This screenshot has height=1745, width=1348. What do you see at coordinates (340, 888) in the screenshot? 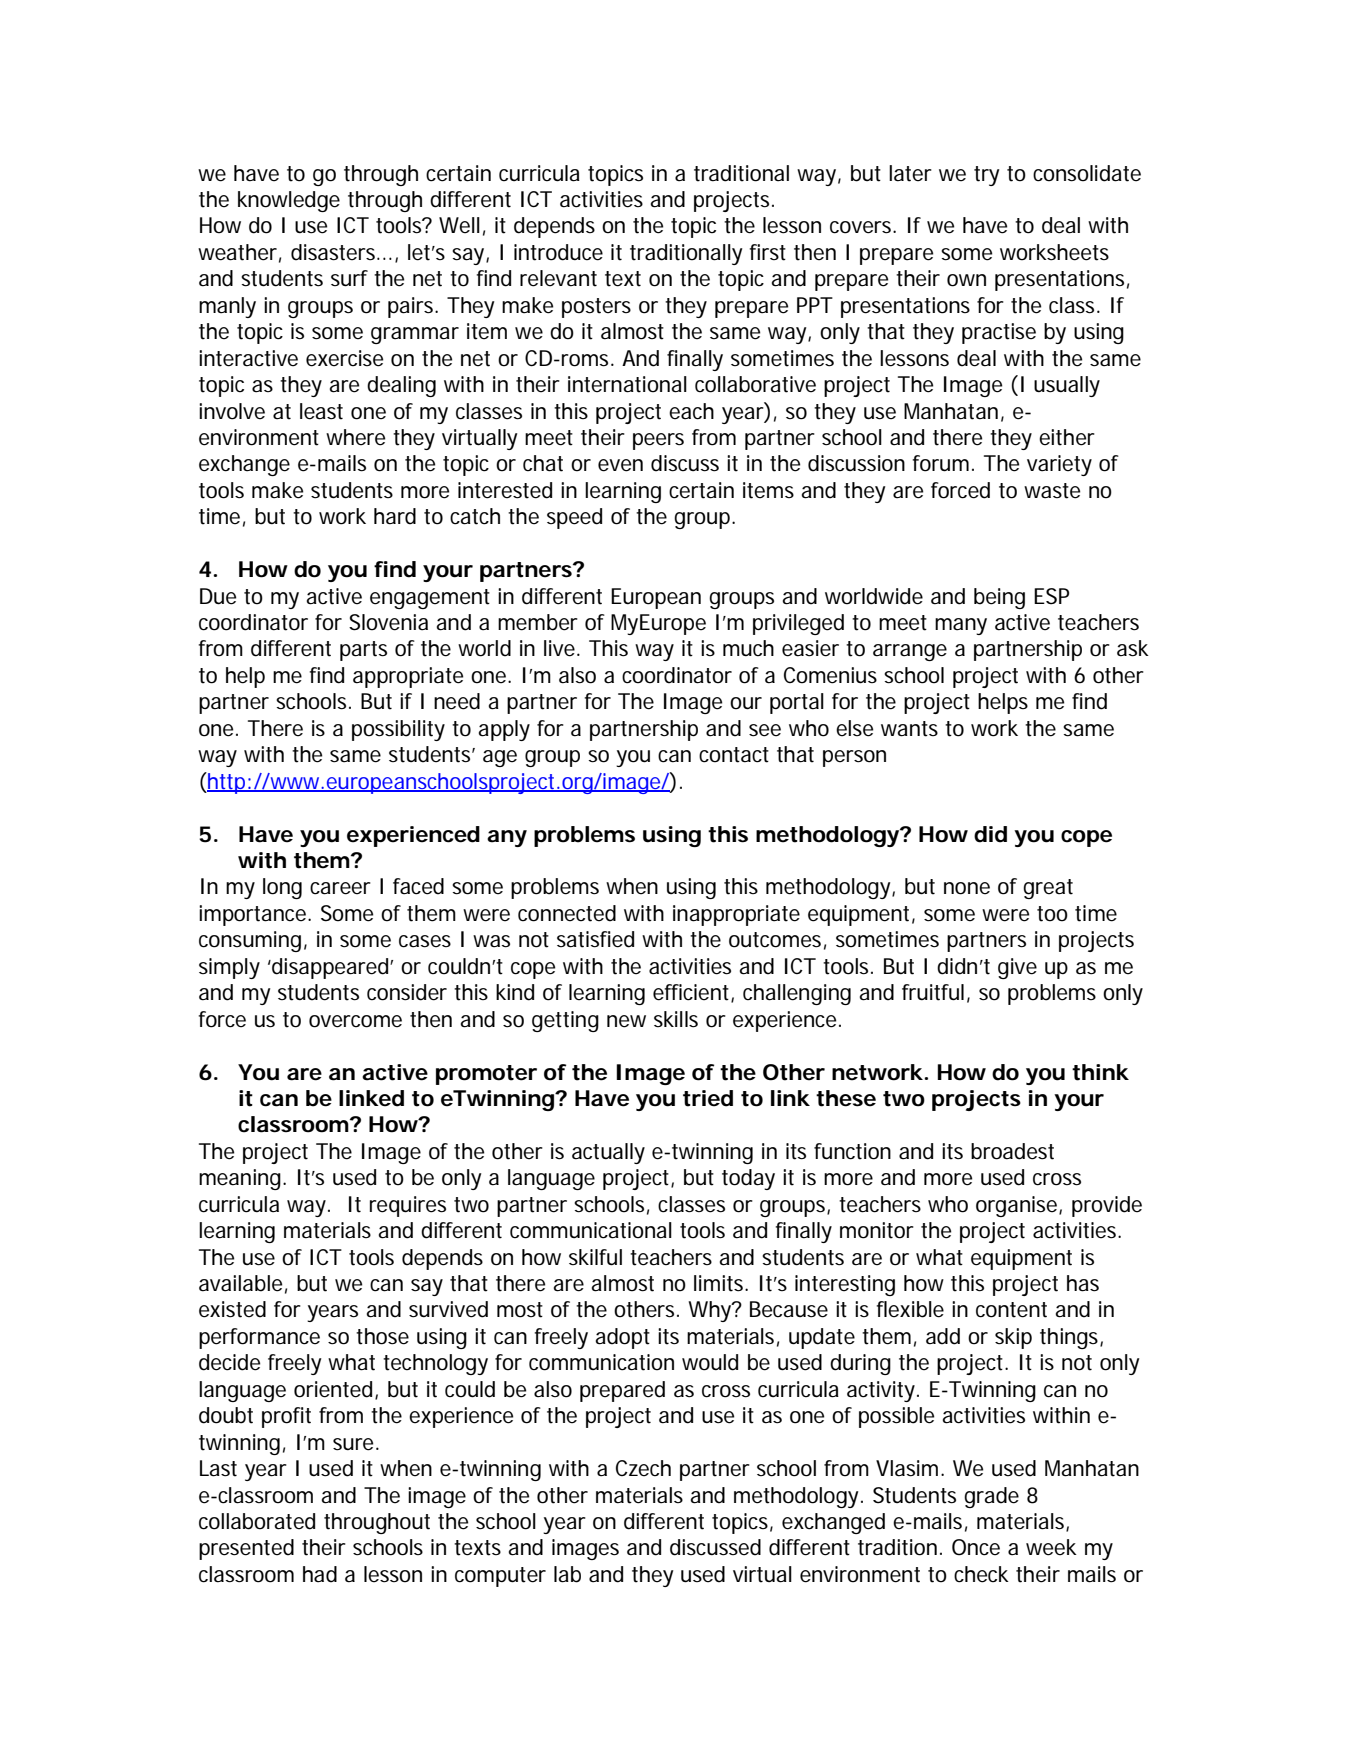
I see `career` at bounding box center [340, 888].
